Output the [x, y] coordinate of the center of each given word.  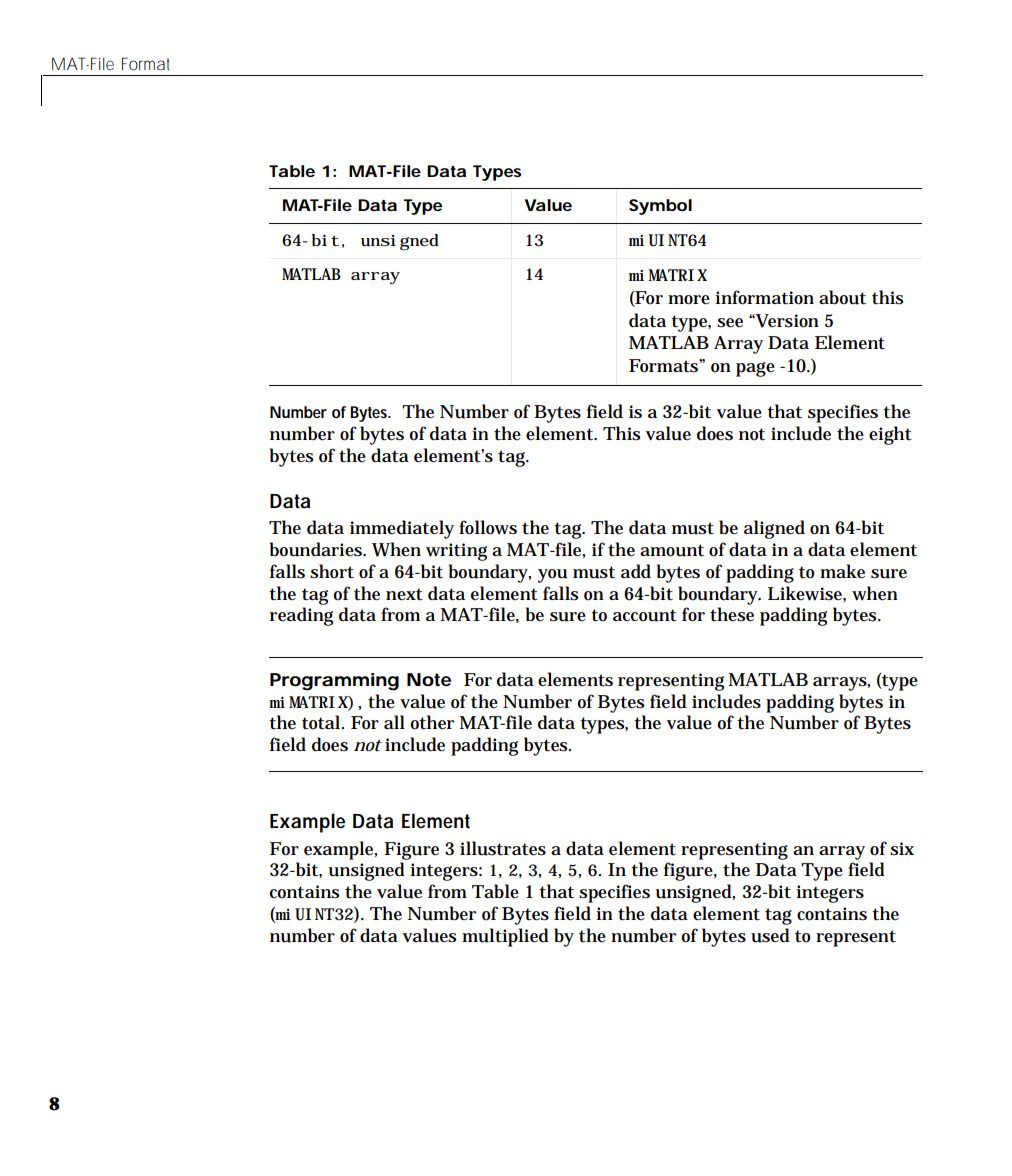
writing [459, 552]
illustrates [503, 848]
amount [672, 550]
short [332, 571]
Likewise [807, 594]
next [404, 594]
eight [890, 435]
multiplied [505, 937]
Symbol [660, 207]
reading [301, 616]
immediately [402, 529]
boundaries [318, 549]
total [322, 722]
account [645, 615]
